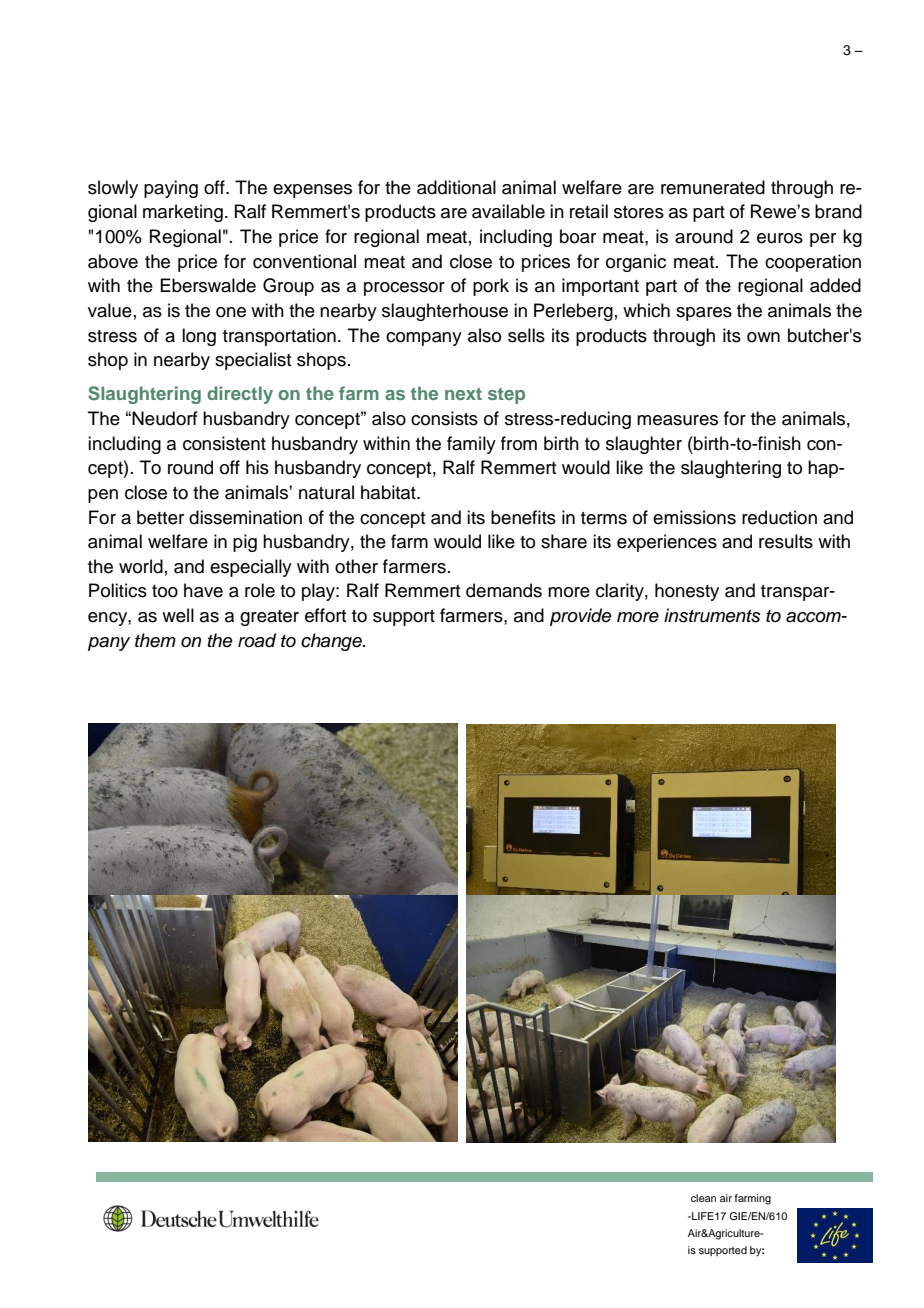  What do you see at coordinates (504, 590) in the page?
I see `demands` at bounding box center [504, 590].
